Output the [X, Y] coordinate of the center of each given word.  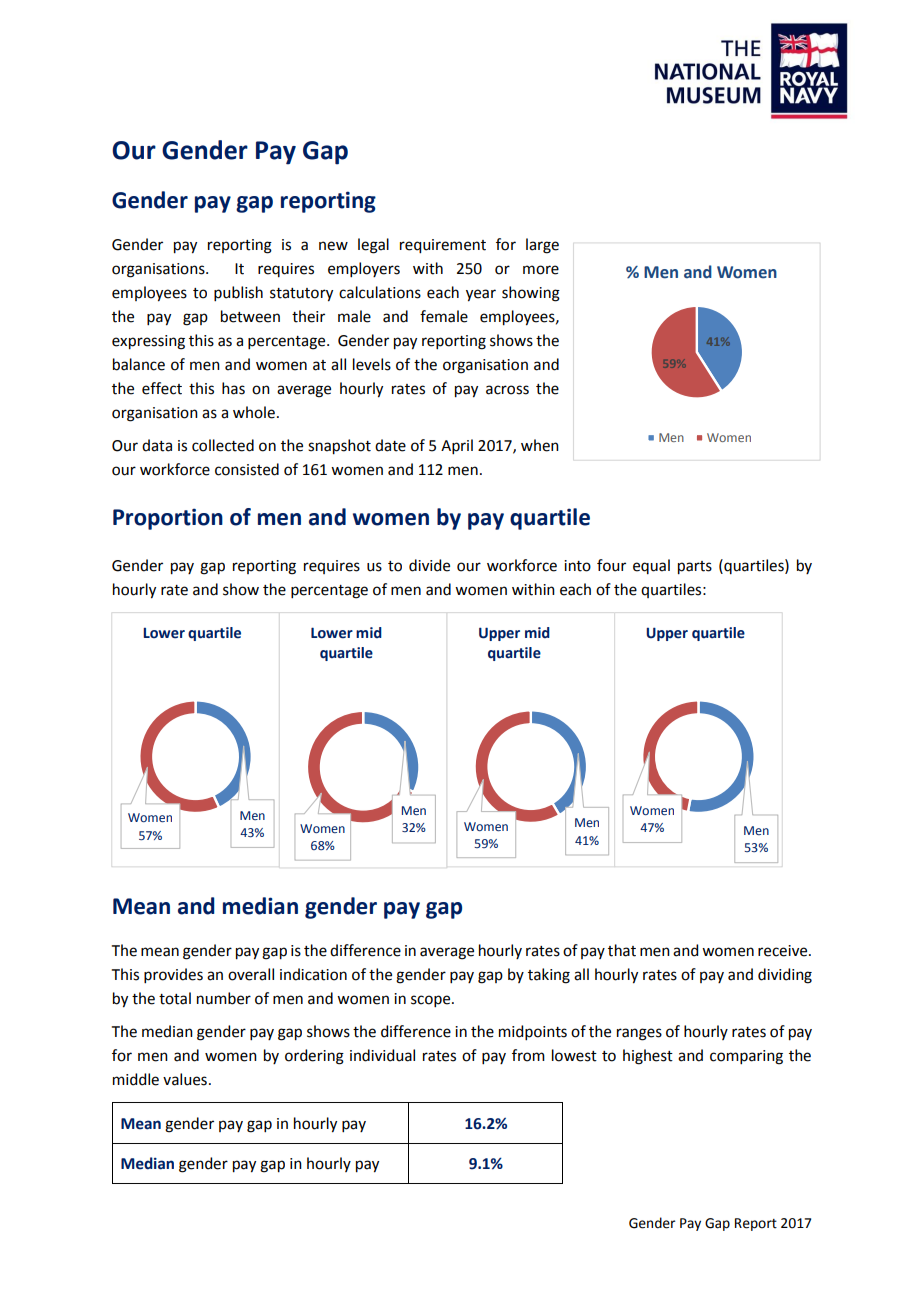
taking [549, 976]
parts [695, 568]
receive [784, 951]
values [185, 1079]
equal [651, 566]
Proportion [168, 519]
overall [251, 974]
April [457, 446]
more [541, 270]
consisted [247, 469]
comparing [746, 1057]
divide [429, 565]
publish [238, 293]
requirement [443, 246]
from [528, 1055]
